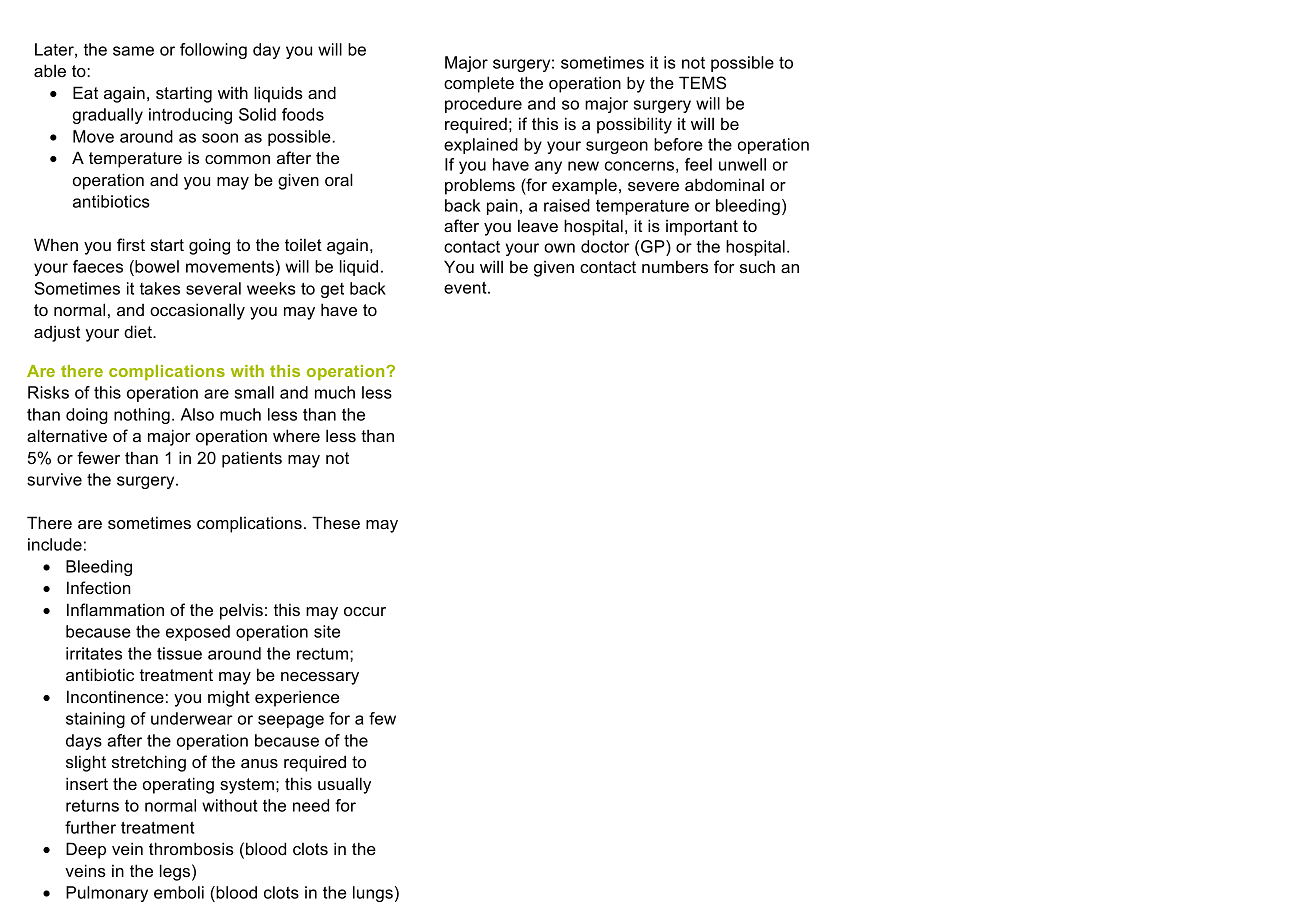  I want to click on same, so click(133, 51).
